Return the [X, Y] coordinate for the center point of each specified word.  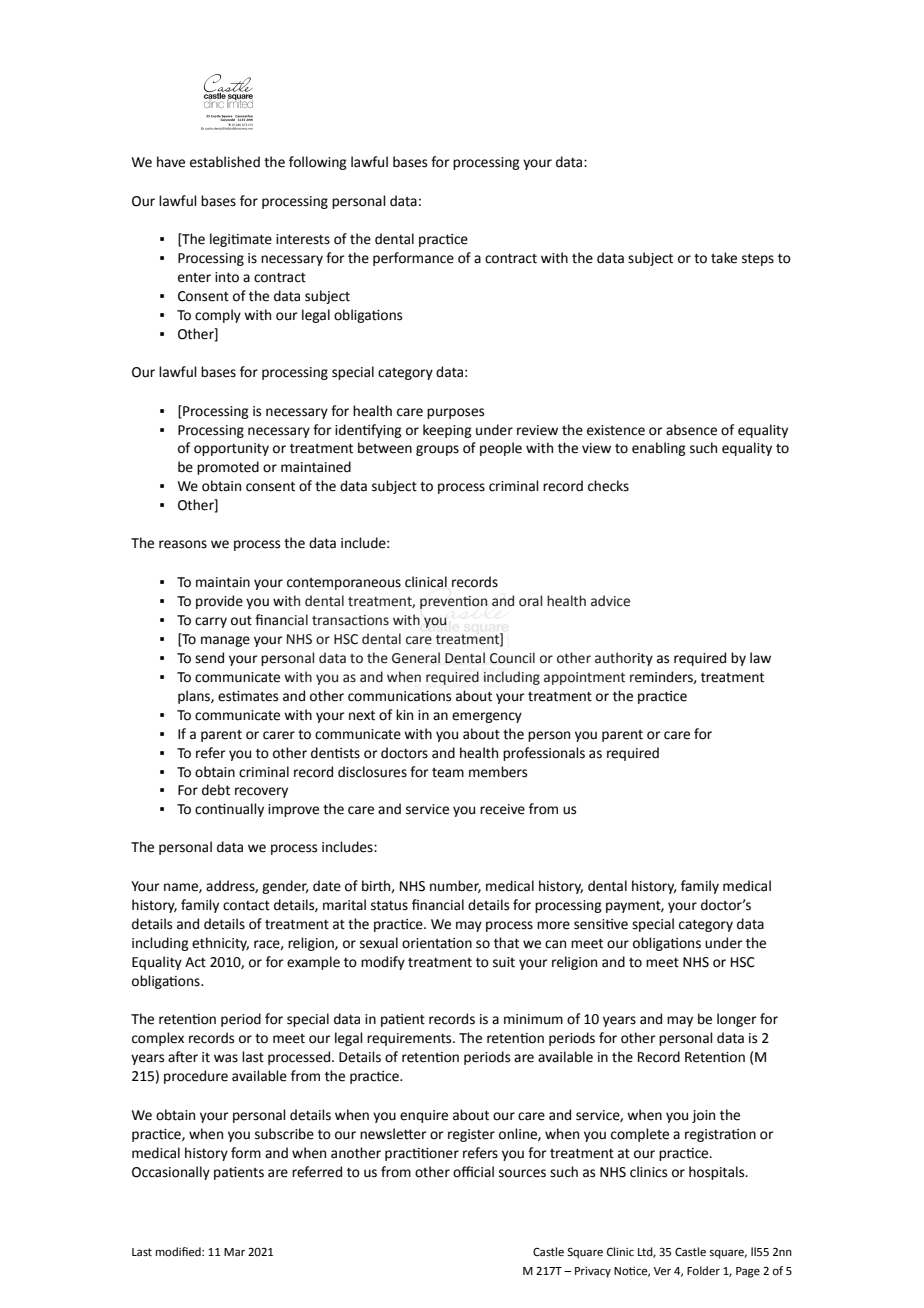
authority [624, 659]
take [724, 258]
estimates [248, 696]
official [473, 1172]
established [225, 162]
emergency [487, 717]
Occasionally [171, 1173]
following [318, 163]
